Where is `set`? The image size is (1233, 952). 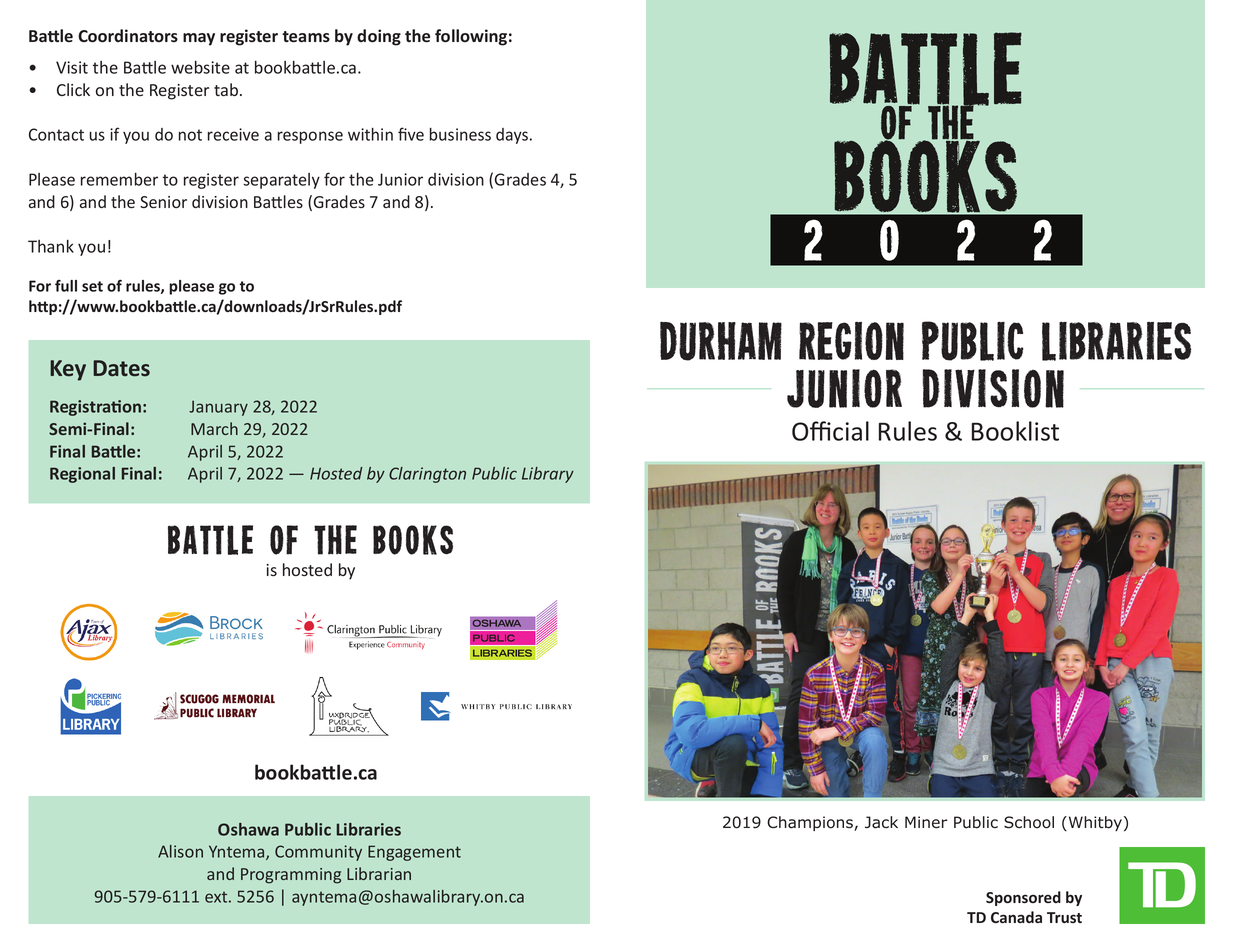 set is located at coordinates (92, 286).
